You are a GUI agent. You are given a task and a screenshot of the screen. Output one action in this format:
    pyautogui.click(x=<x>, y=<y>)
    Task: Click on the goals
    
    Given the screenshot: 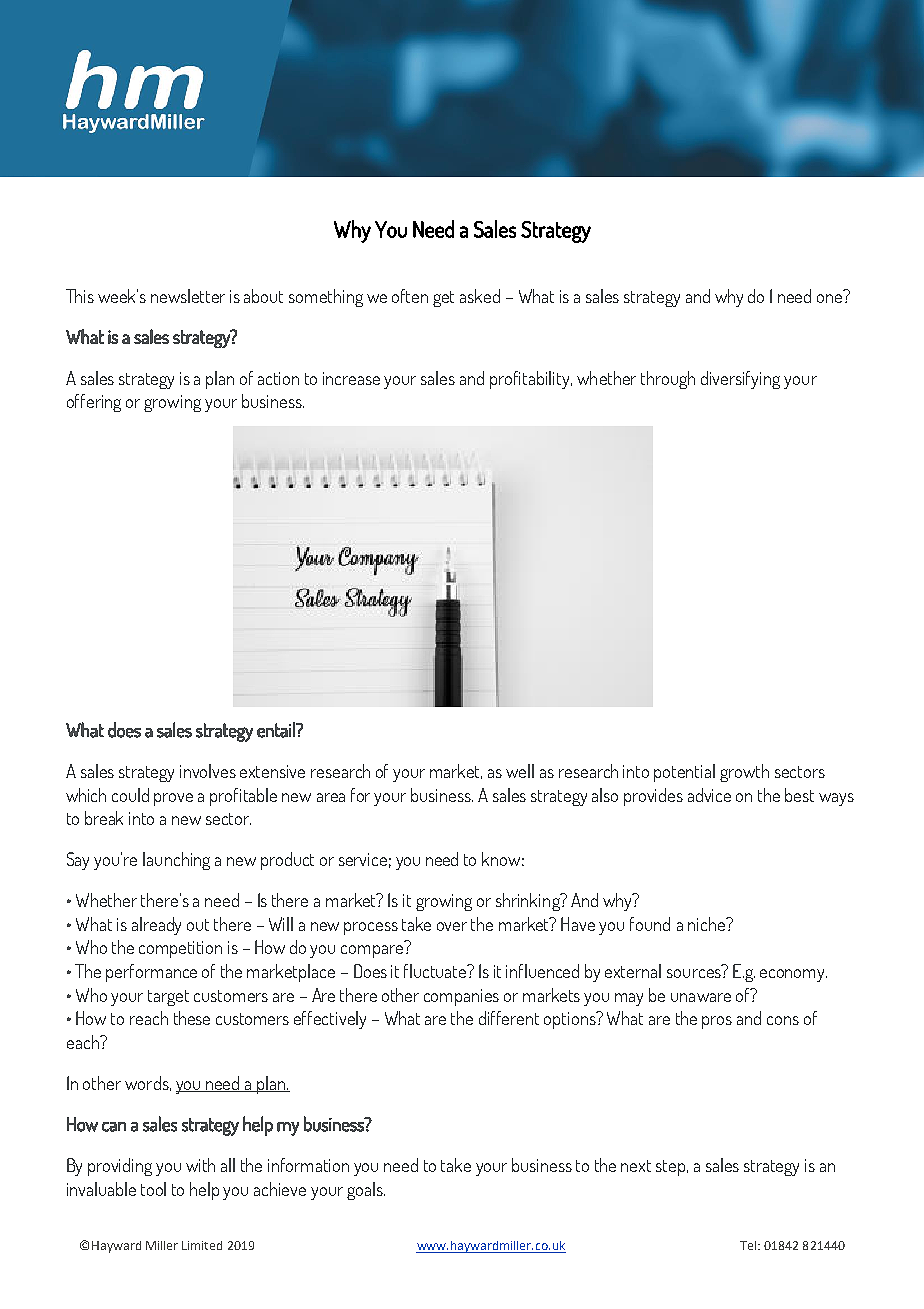 What is the action you would take?
    pyautogui.click(x=366, y=1191)
